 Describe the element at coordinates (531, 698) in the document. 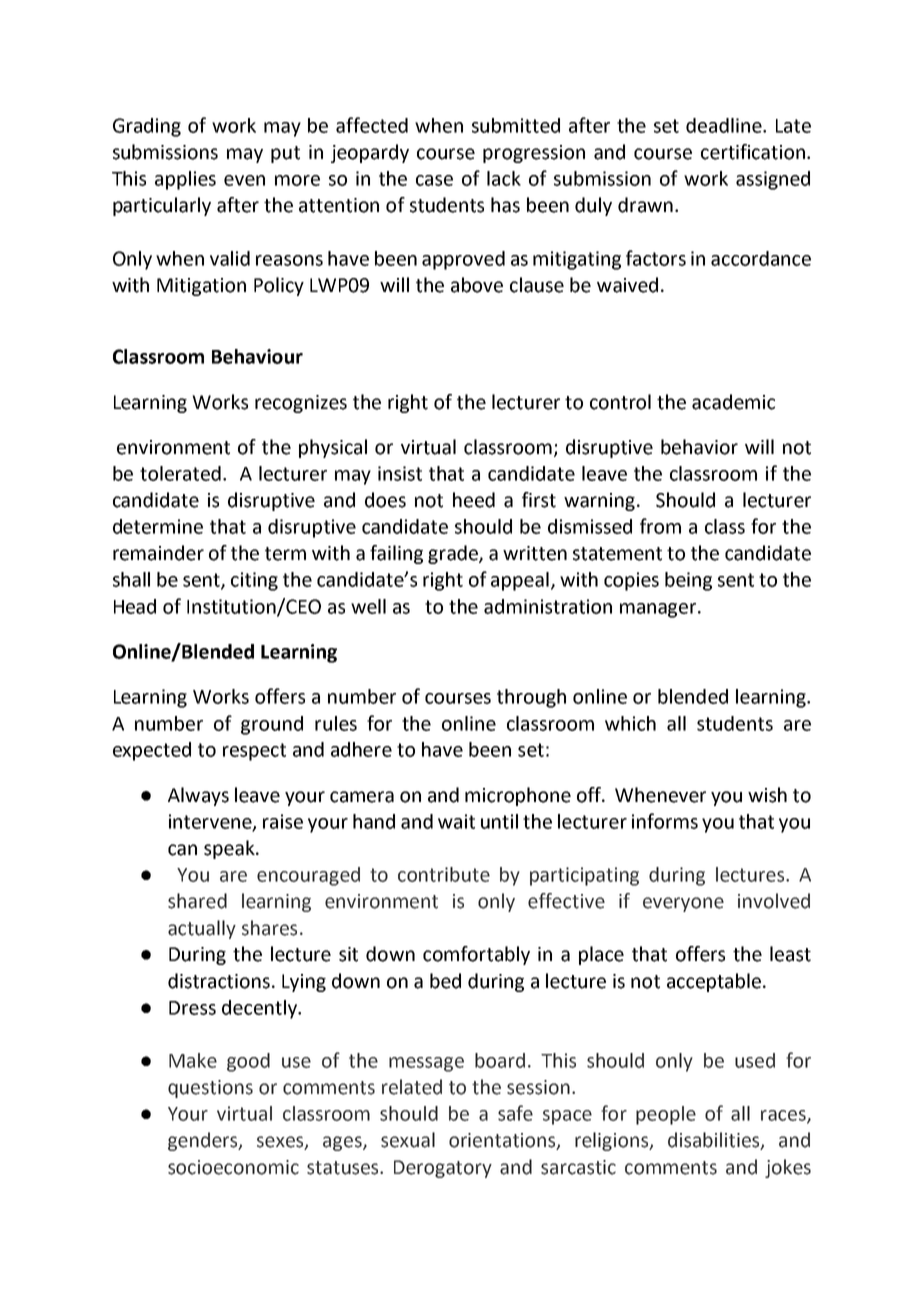

I see `through` at that location.
